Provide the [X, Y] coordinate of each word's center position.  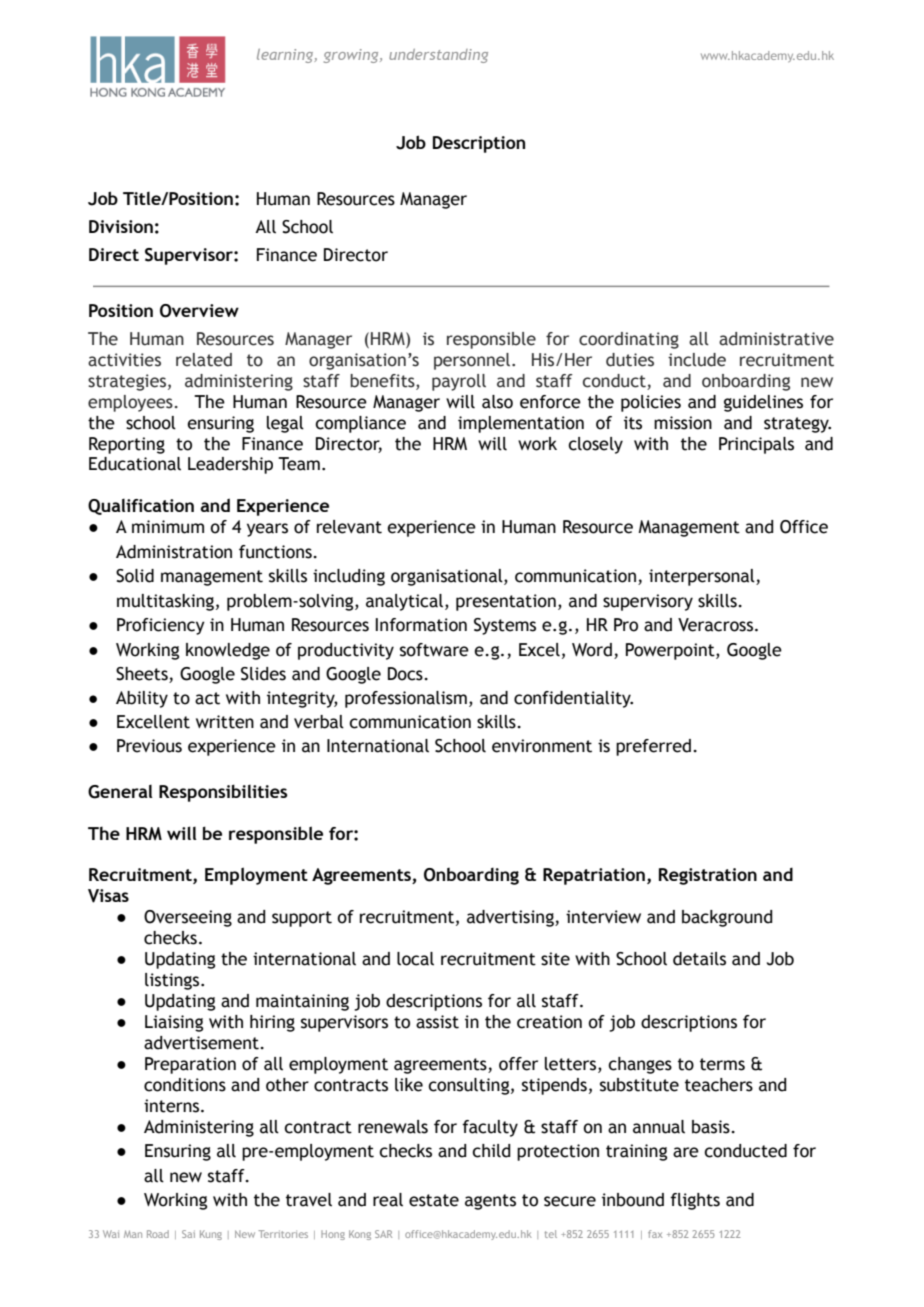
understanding [438, 56]
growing [352, 56]
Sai [188, 1234]
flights [695, 1201]
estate [434, 1200]
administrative [776, 339]
